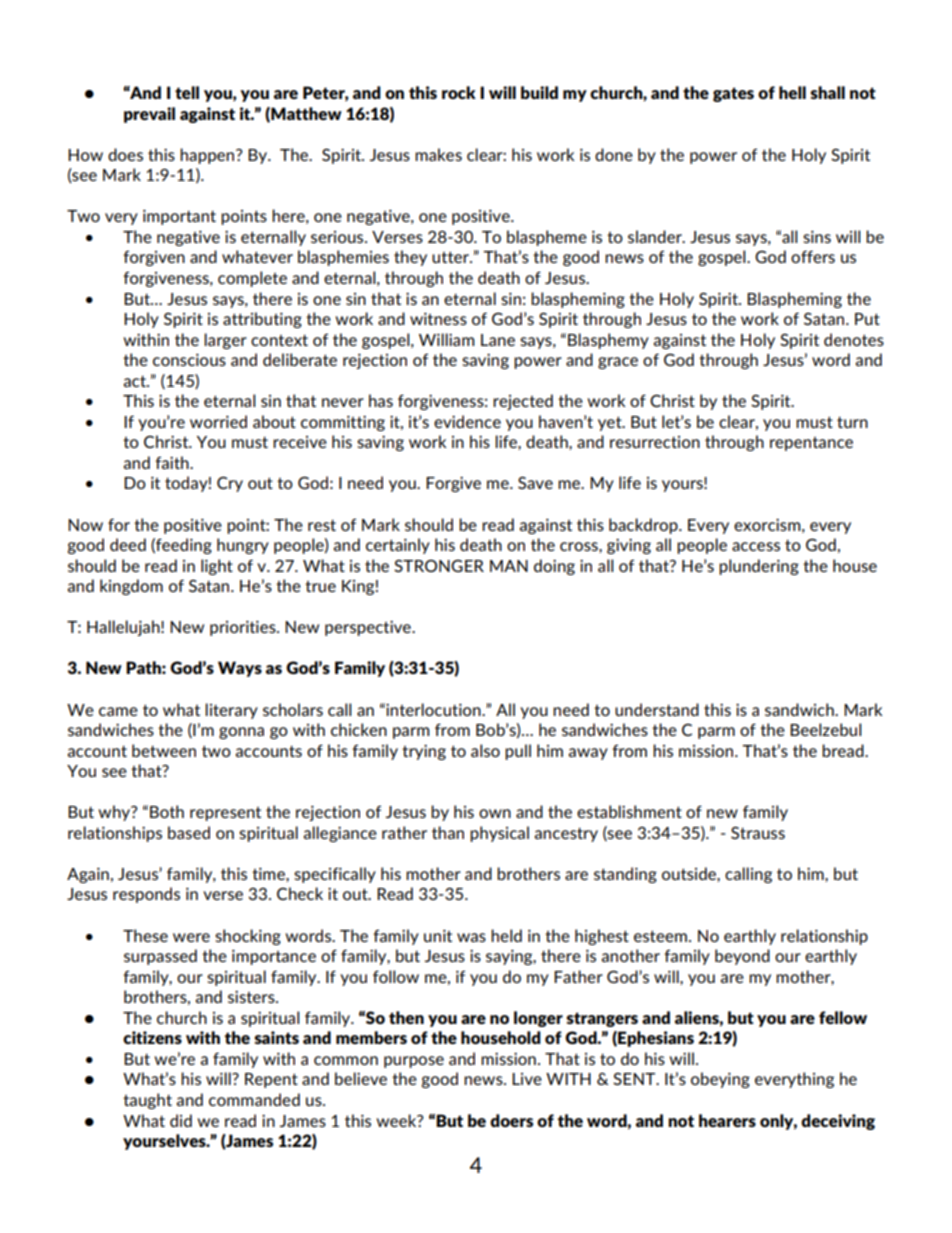 This screenshot has width=952, height=1233. What do you see at coordinates (147, 1101) in the screenshot?
I see `taught` at bounding box center [147, 1101].
